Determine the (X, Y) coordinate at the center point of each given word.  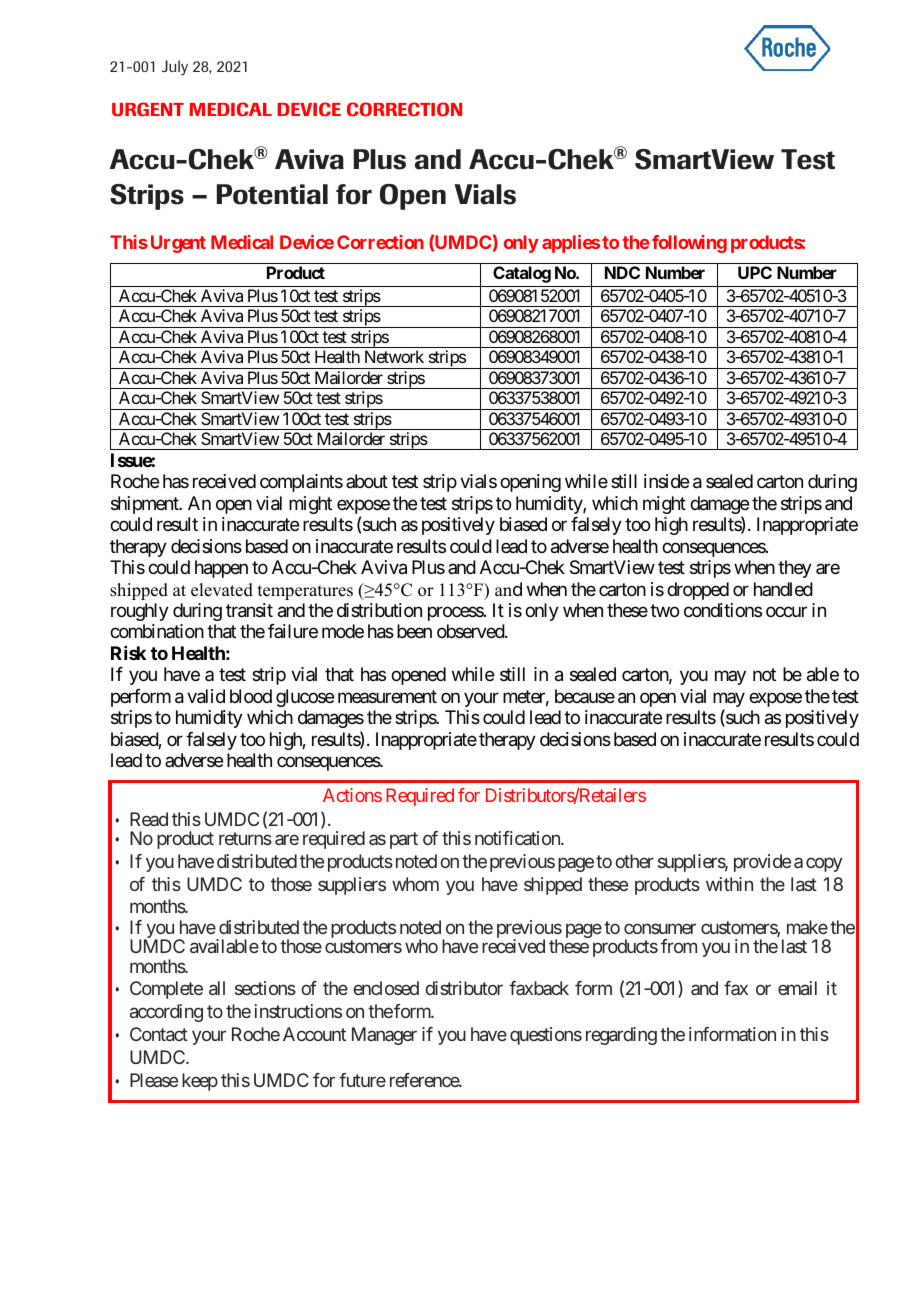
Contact (159, 1034)
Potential (272, 194)
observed (471, 631)
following (689, 244)
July (175, 68)
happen (221, 569)
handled (783, 589)
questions (546, 1036)
